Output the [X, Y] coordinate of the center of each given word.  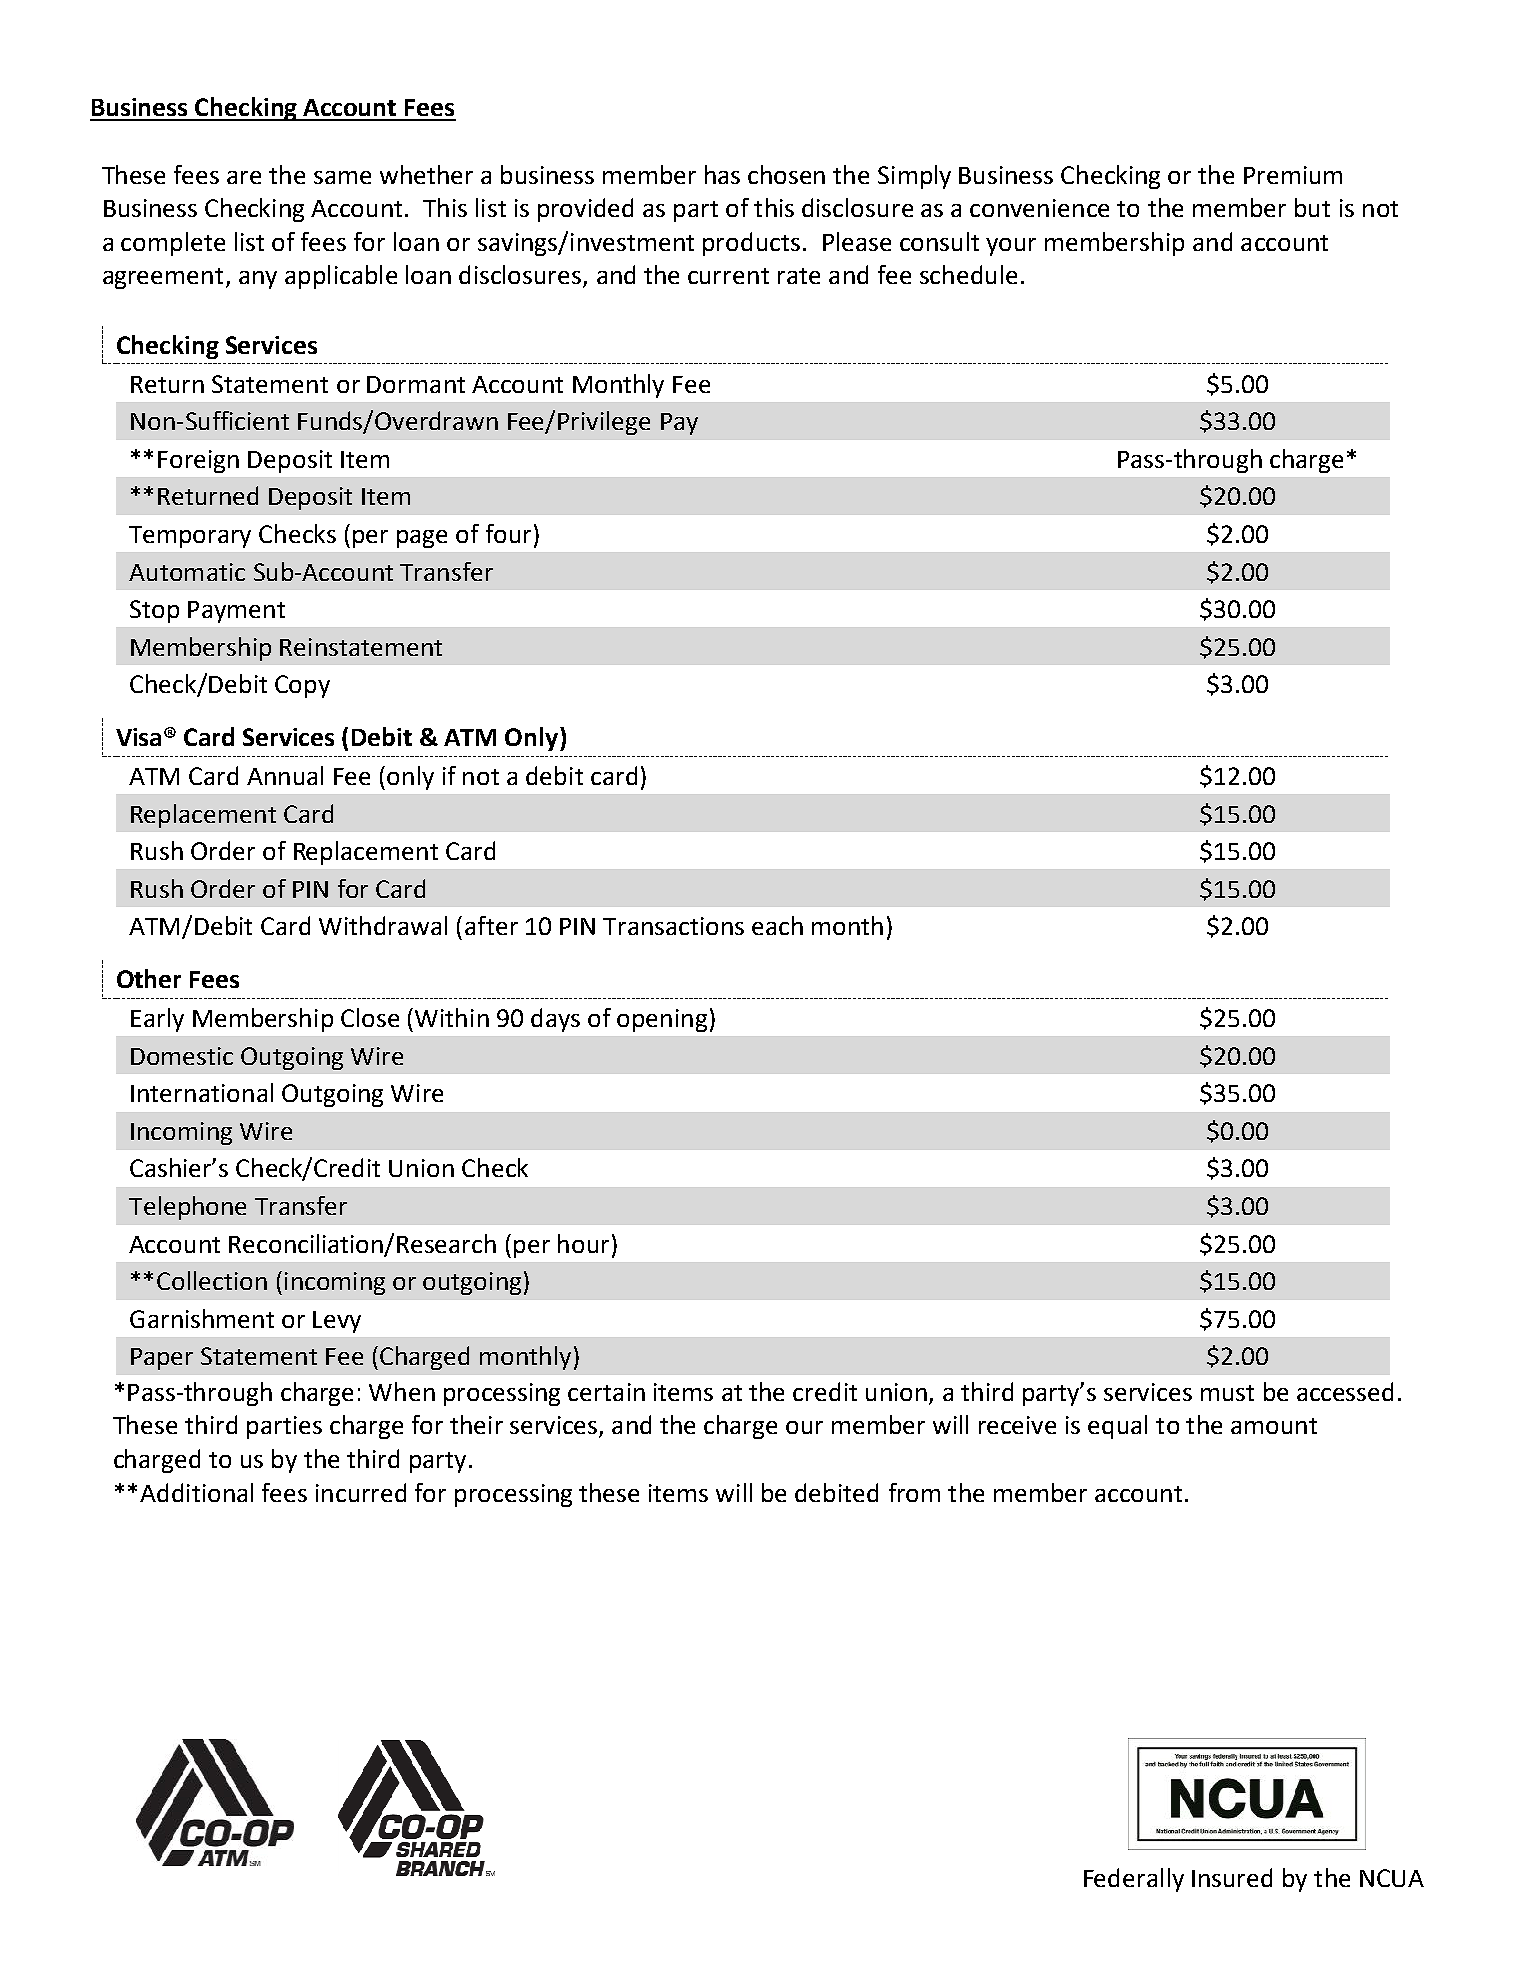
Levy [337, 1322]
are [244, 177]
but [1312, 207]
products [751, 244]
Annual [285, 775]
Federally [1134, 1880]
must [1227, 1393]
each [777, 925]
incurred [361, 1492]
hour [583, 1243]
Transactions [673, 926]
